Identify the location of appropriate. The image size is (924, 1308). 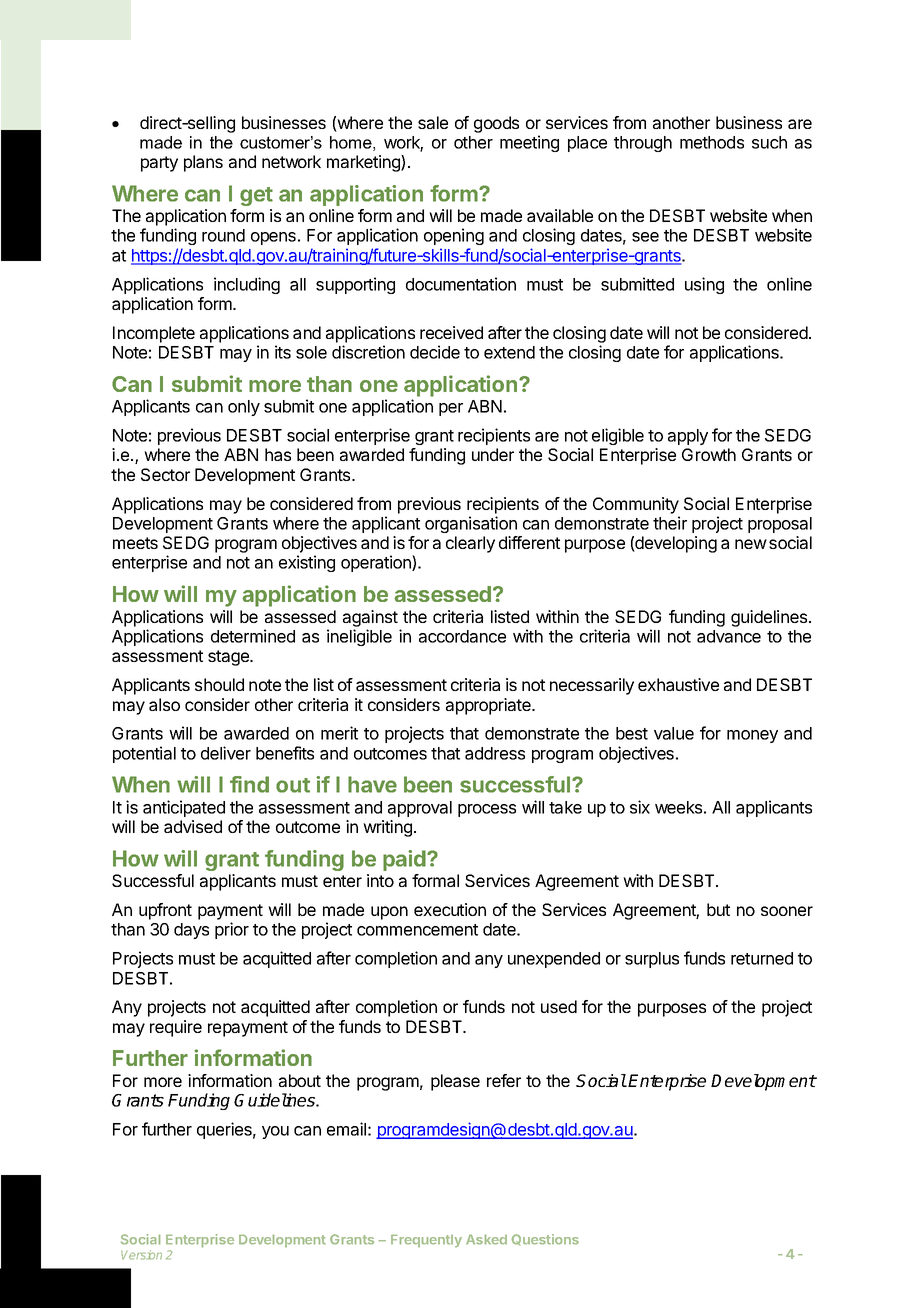
(489, 706).
